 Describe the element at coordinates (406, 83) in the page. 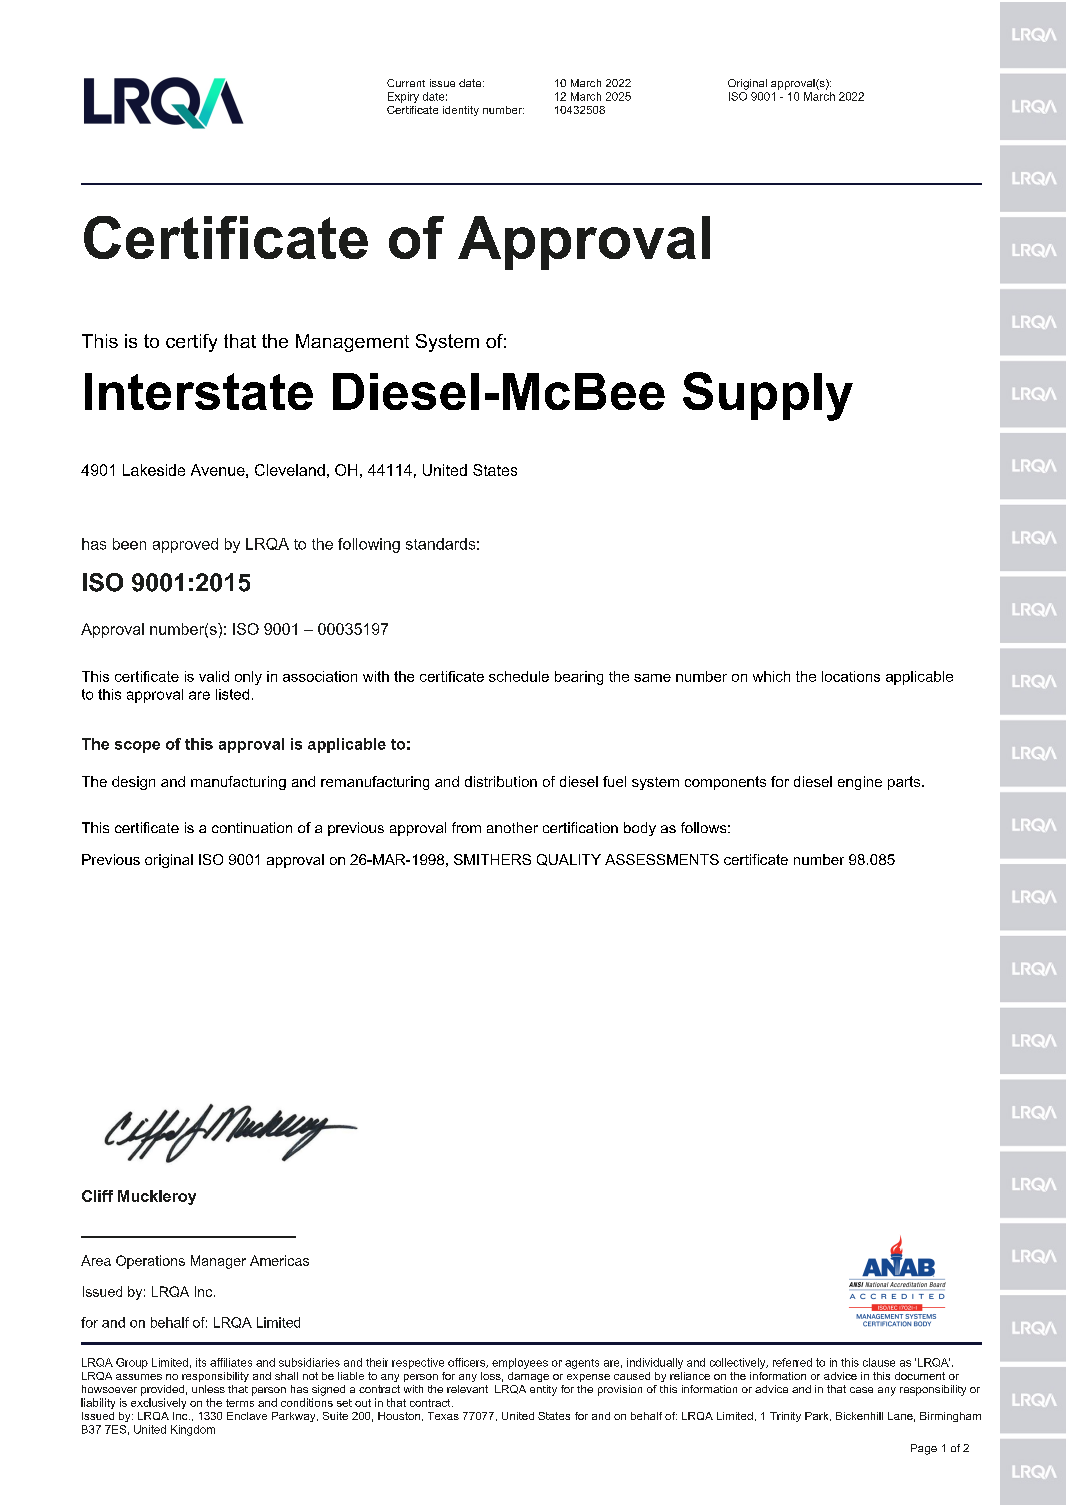

I see `Current` at that location.
